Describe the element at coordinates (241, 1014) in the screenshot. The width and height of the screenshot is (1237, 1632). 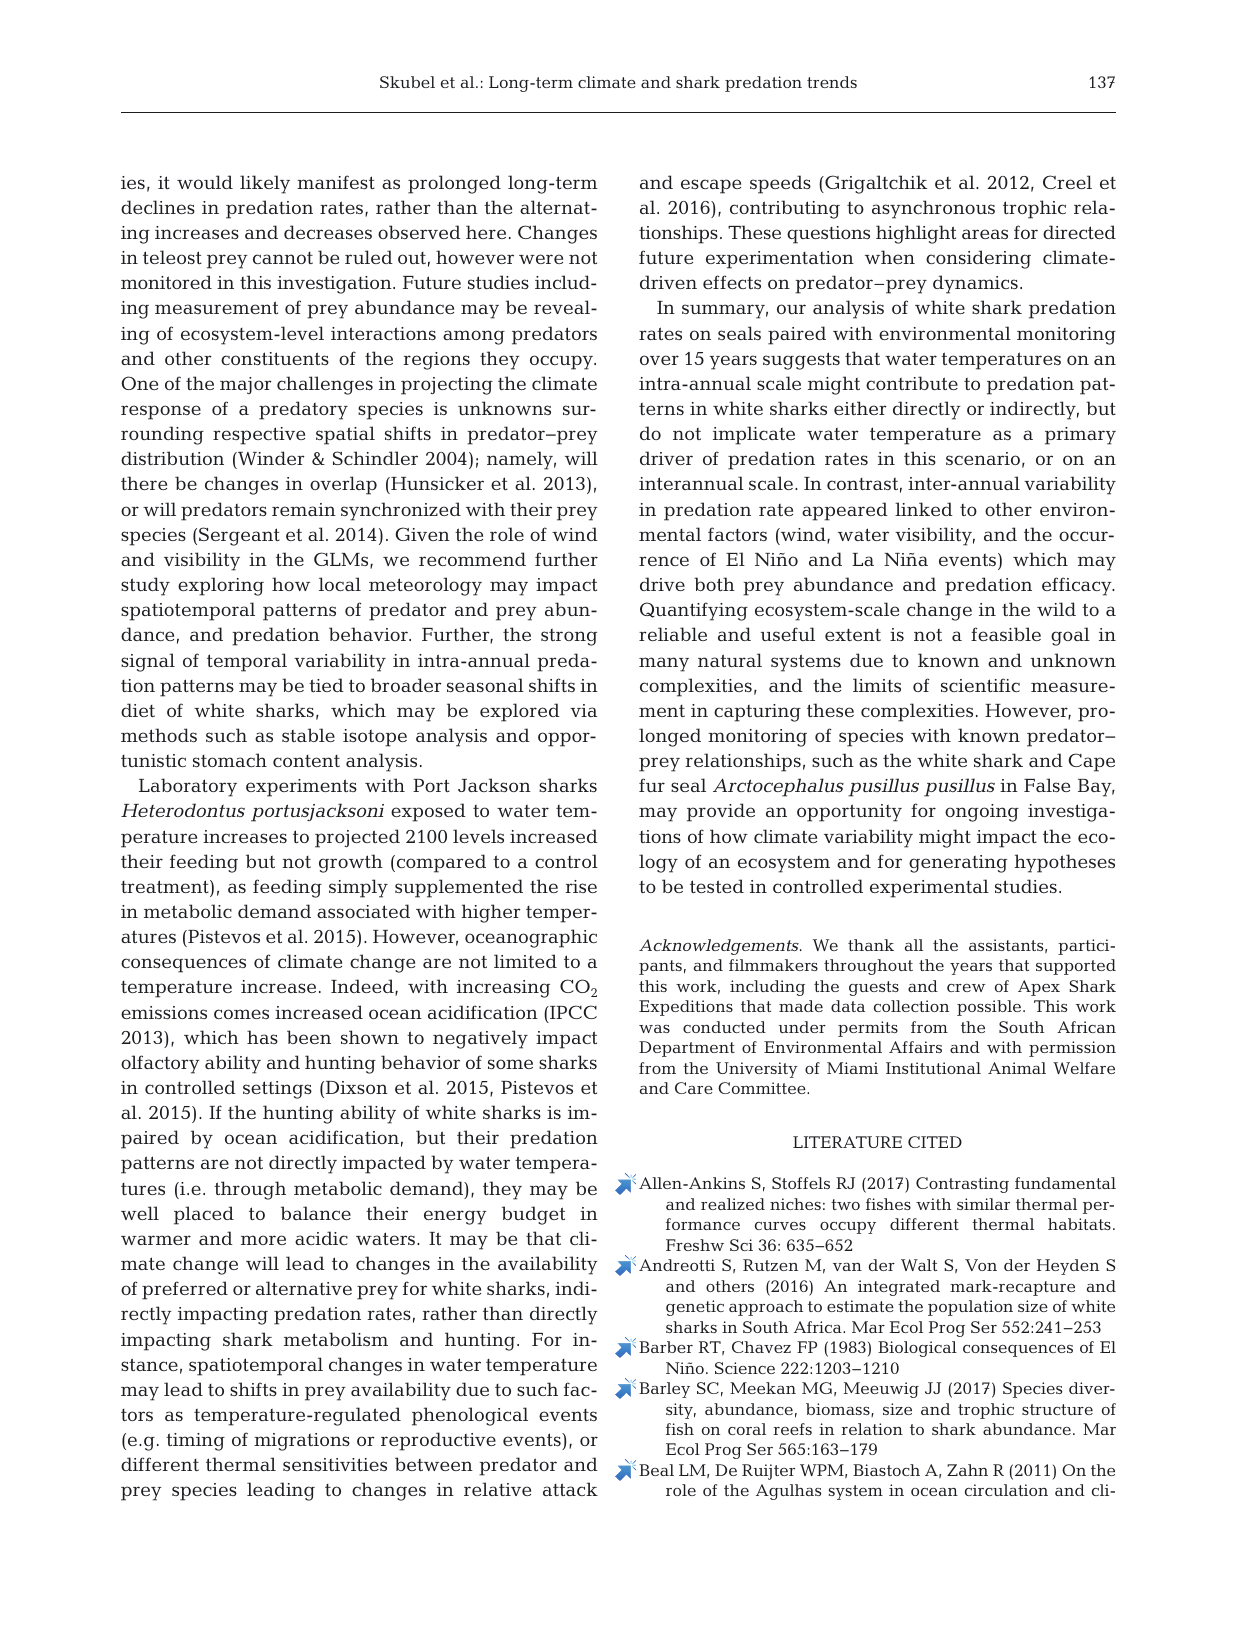
I see `comes` at that location.
